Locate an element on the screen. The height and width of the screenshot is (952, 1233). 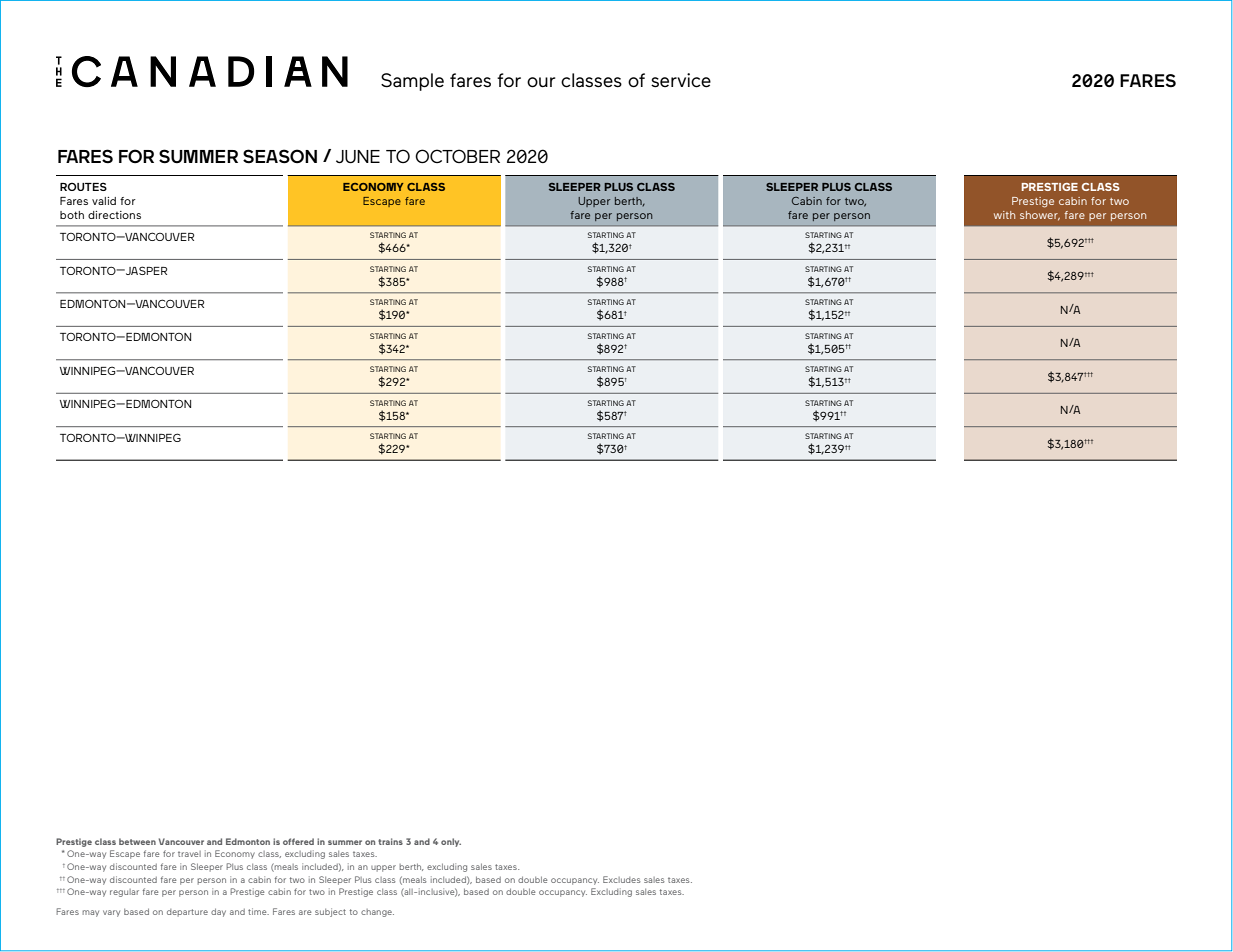
only is located at coordinates (451, 842).
